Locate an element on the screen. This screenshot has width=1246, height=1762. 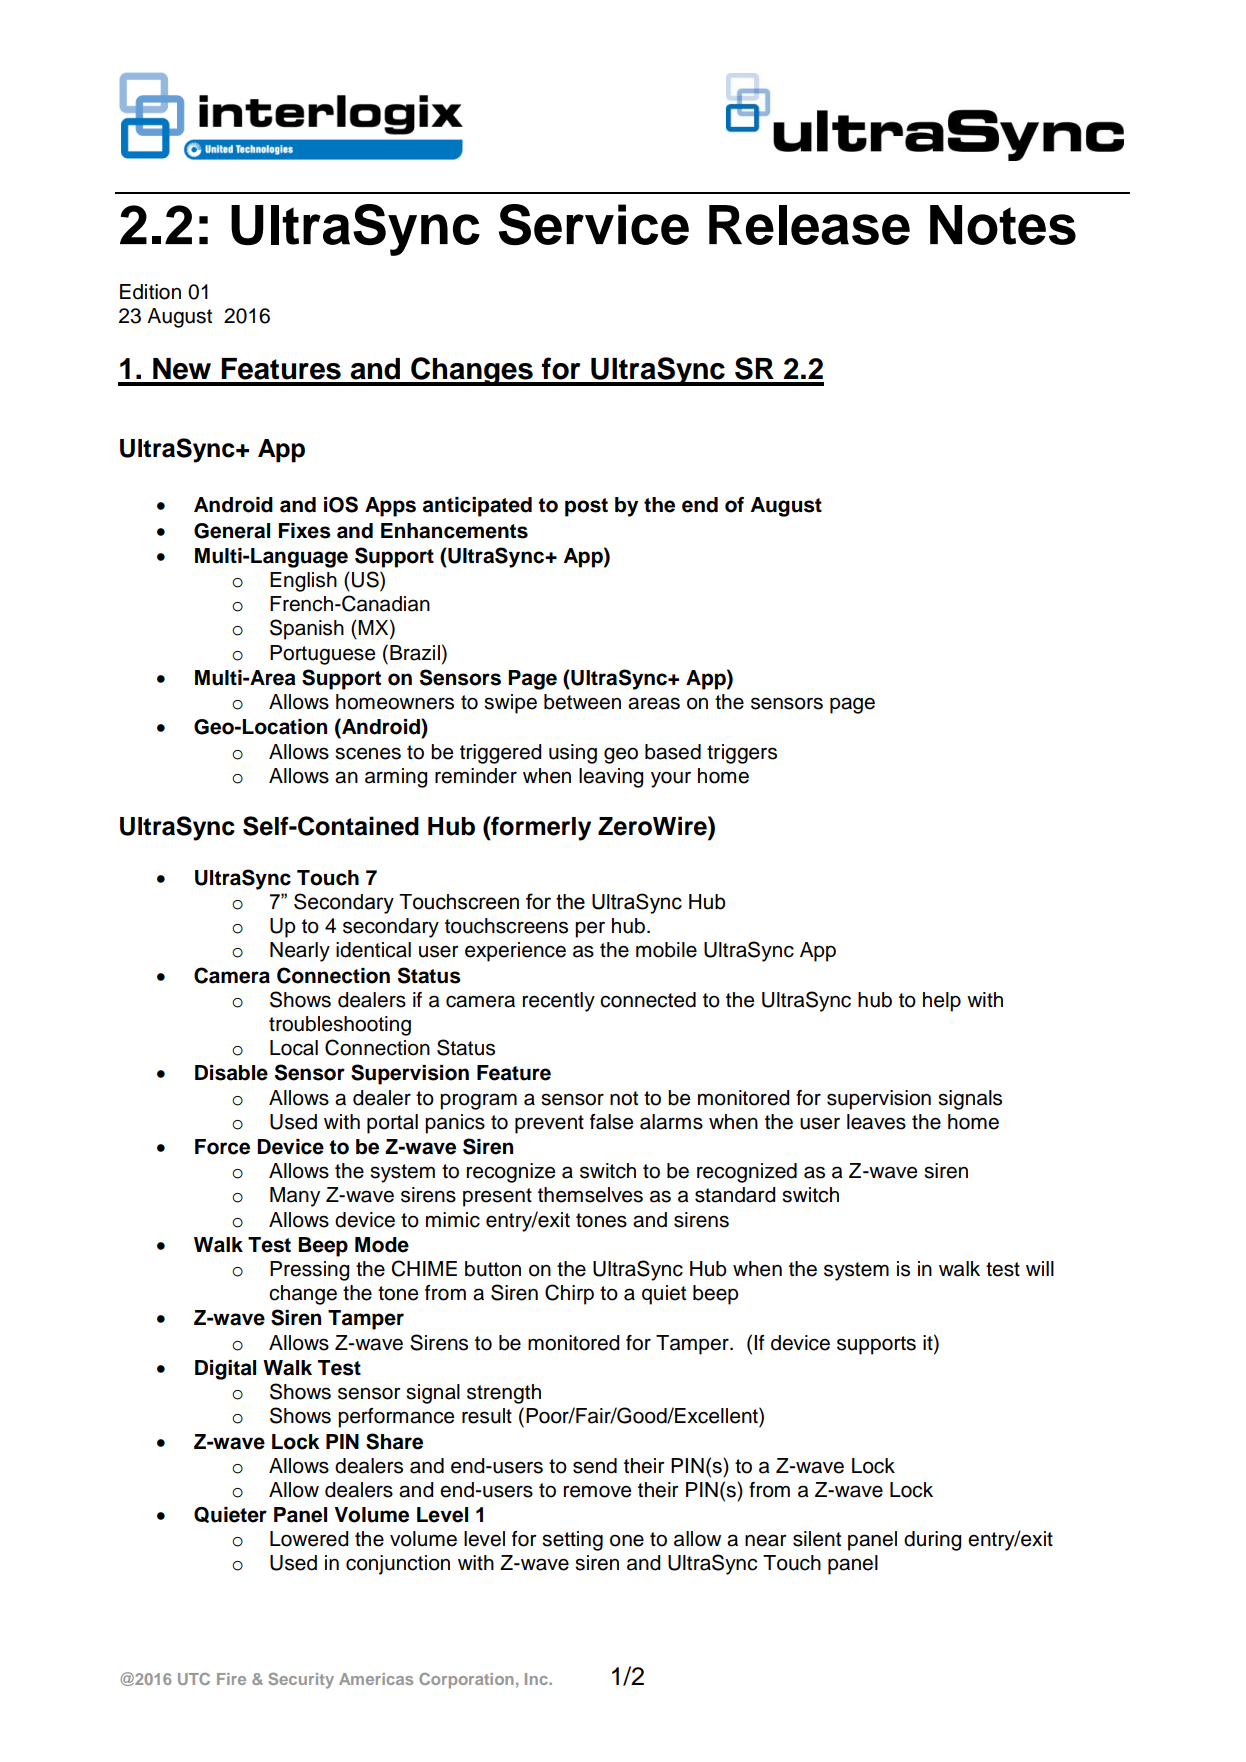
triggers is located at coordinates (742, 754).
